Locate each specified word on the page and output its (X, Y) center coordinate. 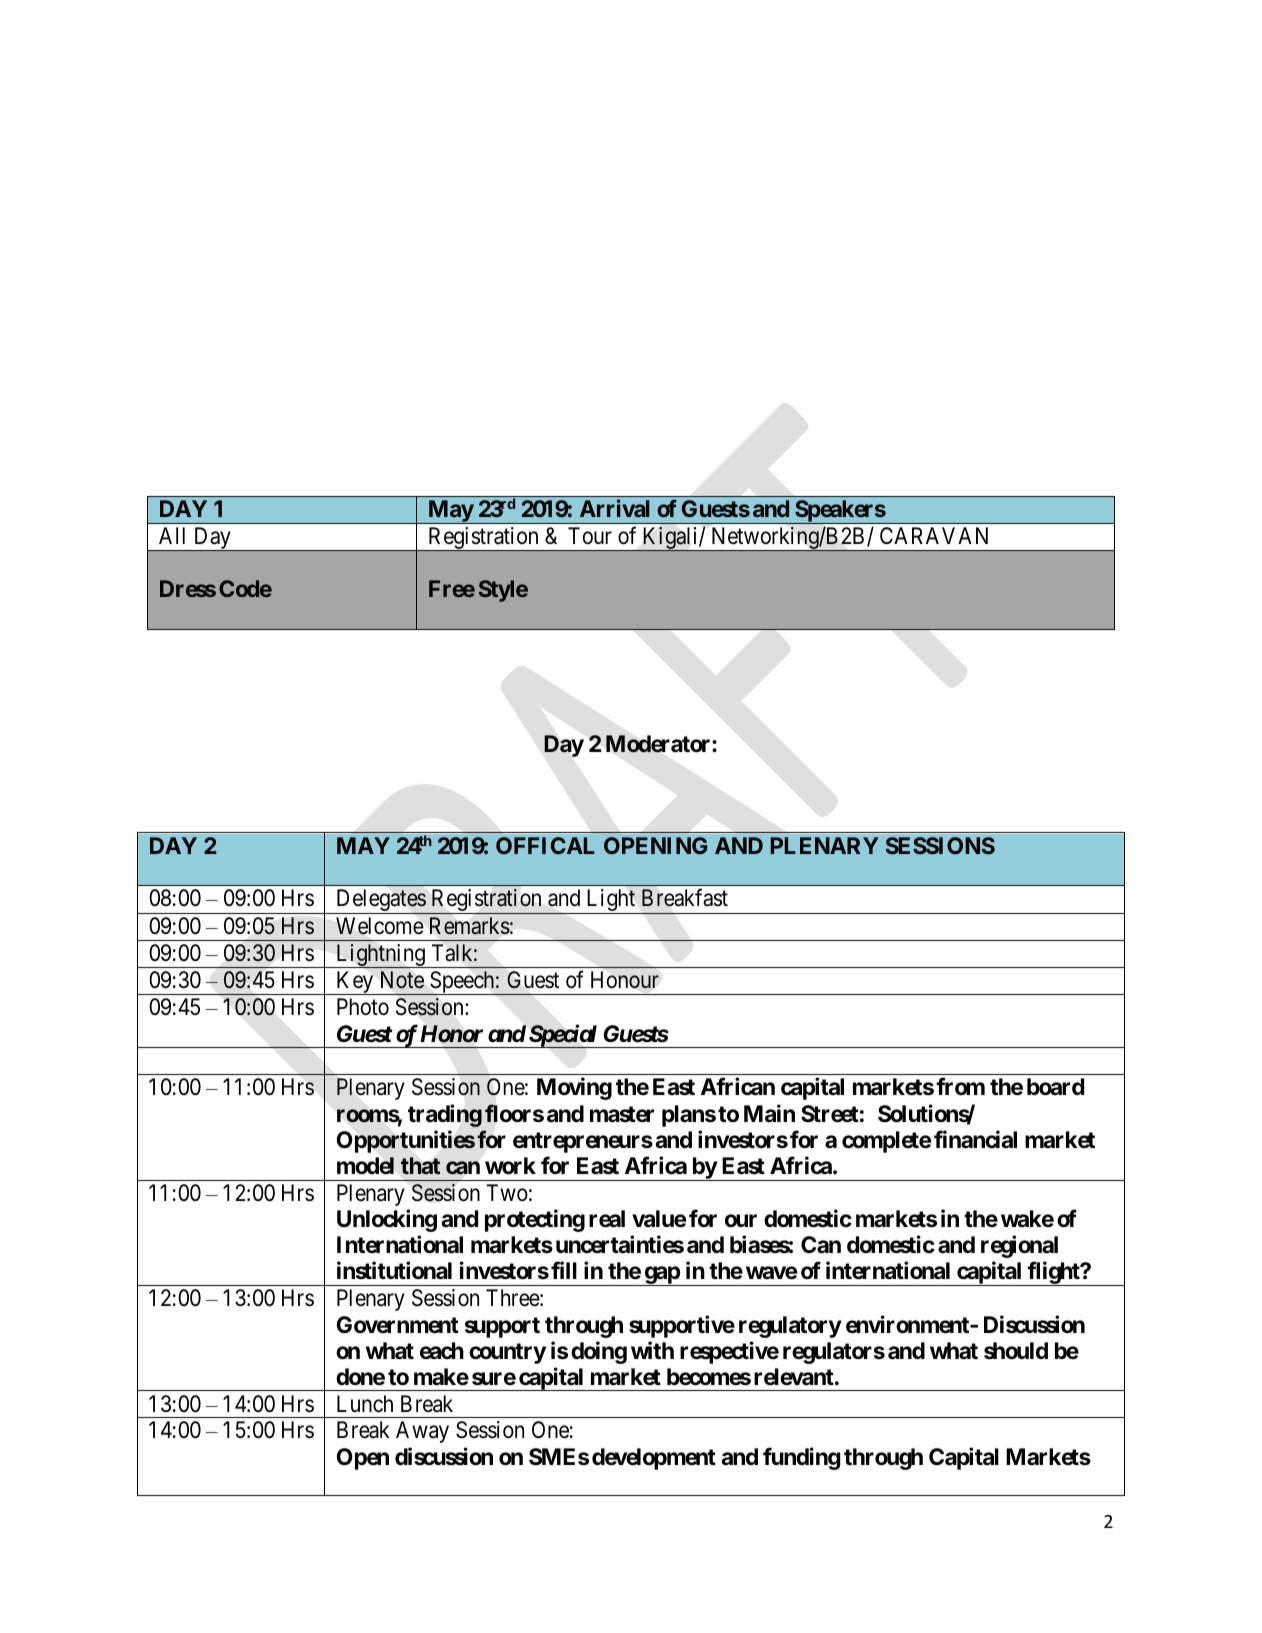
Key (355, 983)
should (1016, 1351)
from (960, 1086)
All (172, 535)
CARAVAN (934, 535)
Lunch (365, 1404)
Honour (625, 980)
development (654, 1459)
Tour (590, 535)
